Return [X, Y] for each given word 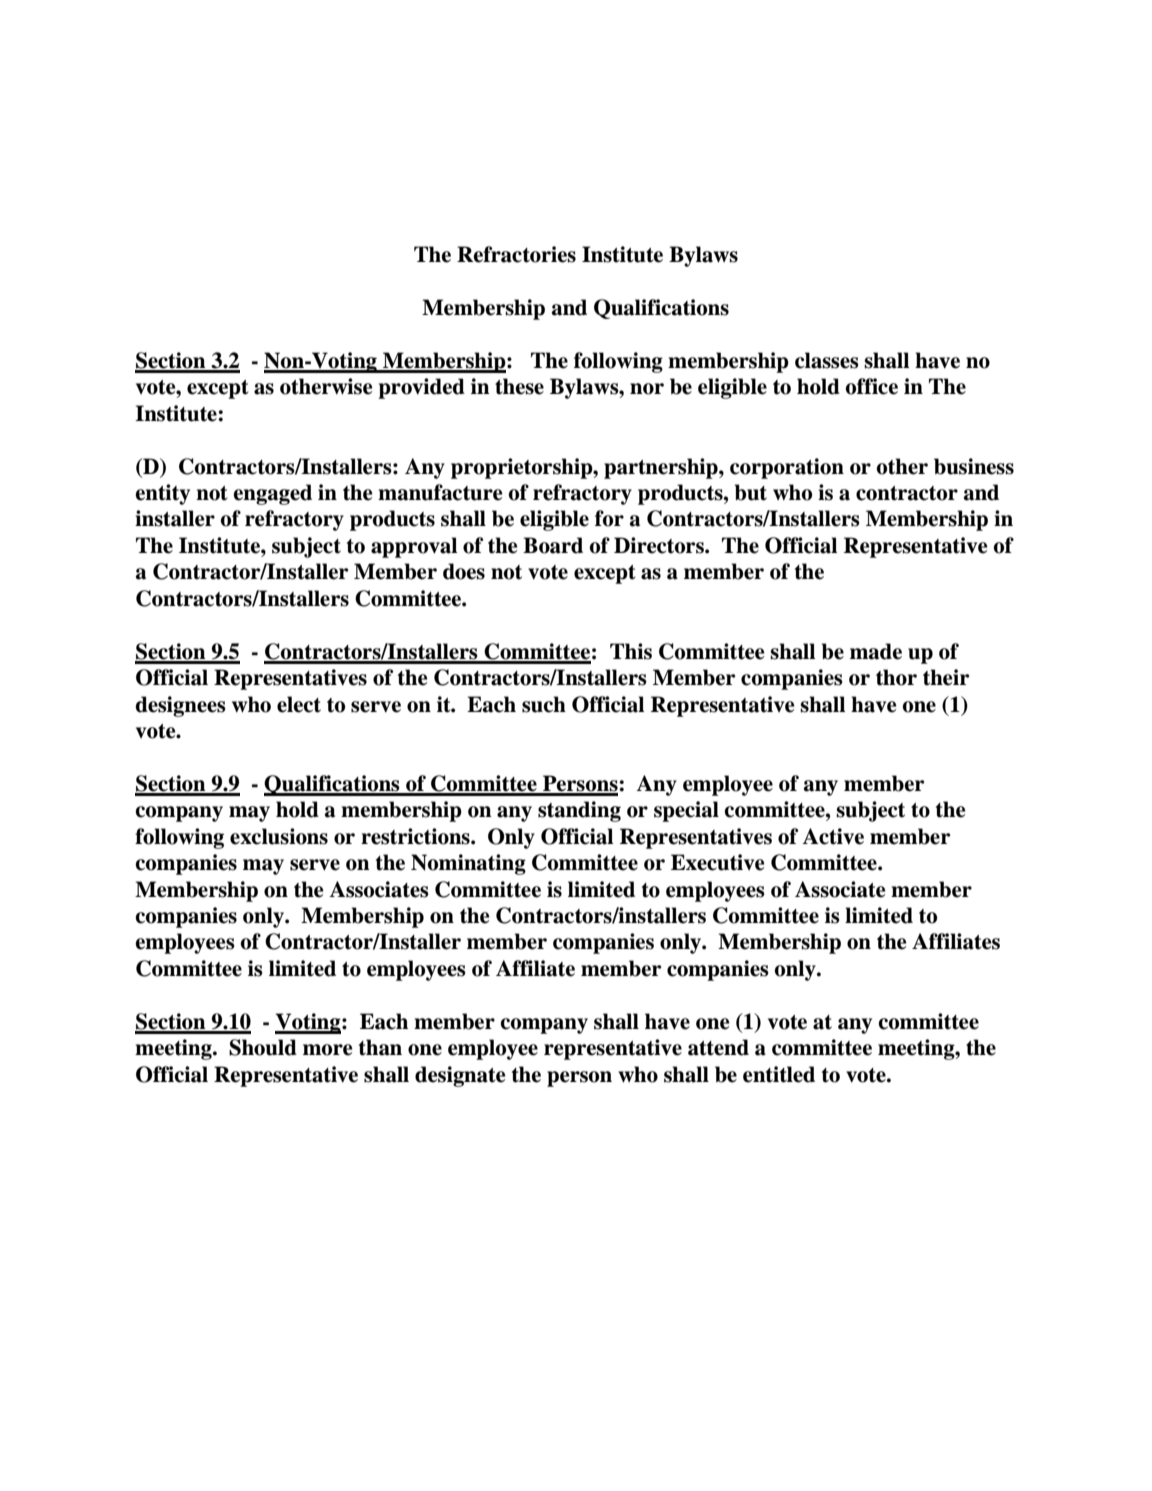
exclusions [279, 836]
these [519, 386]
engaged [272, 494]
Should [263, 1047]
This [631, 651]
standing [579, 811]
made [876, 651]
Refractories [516, 254]
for [609, 518]
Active [833, 836]
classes [827, 360]
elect [299, 704]
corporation [787, 468]
